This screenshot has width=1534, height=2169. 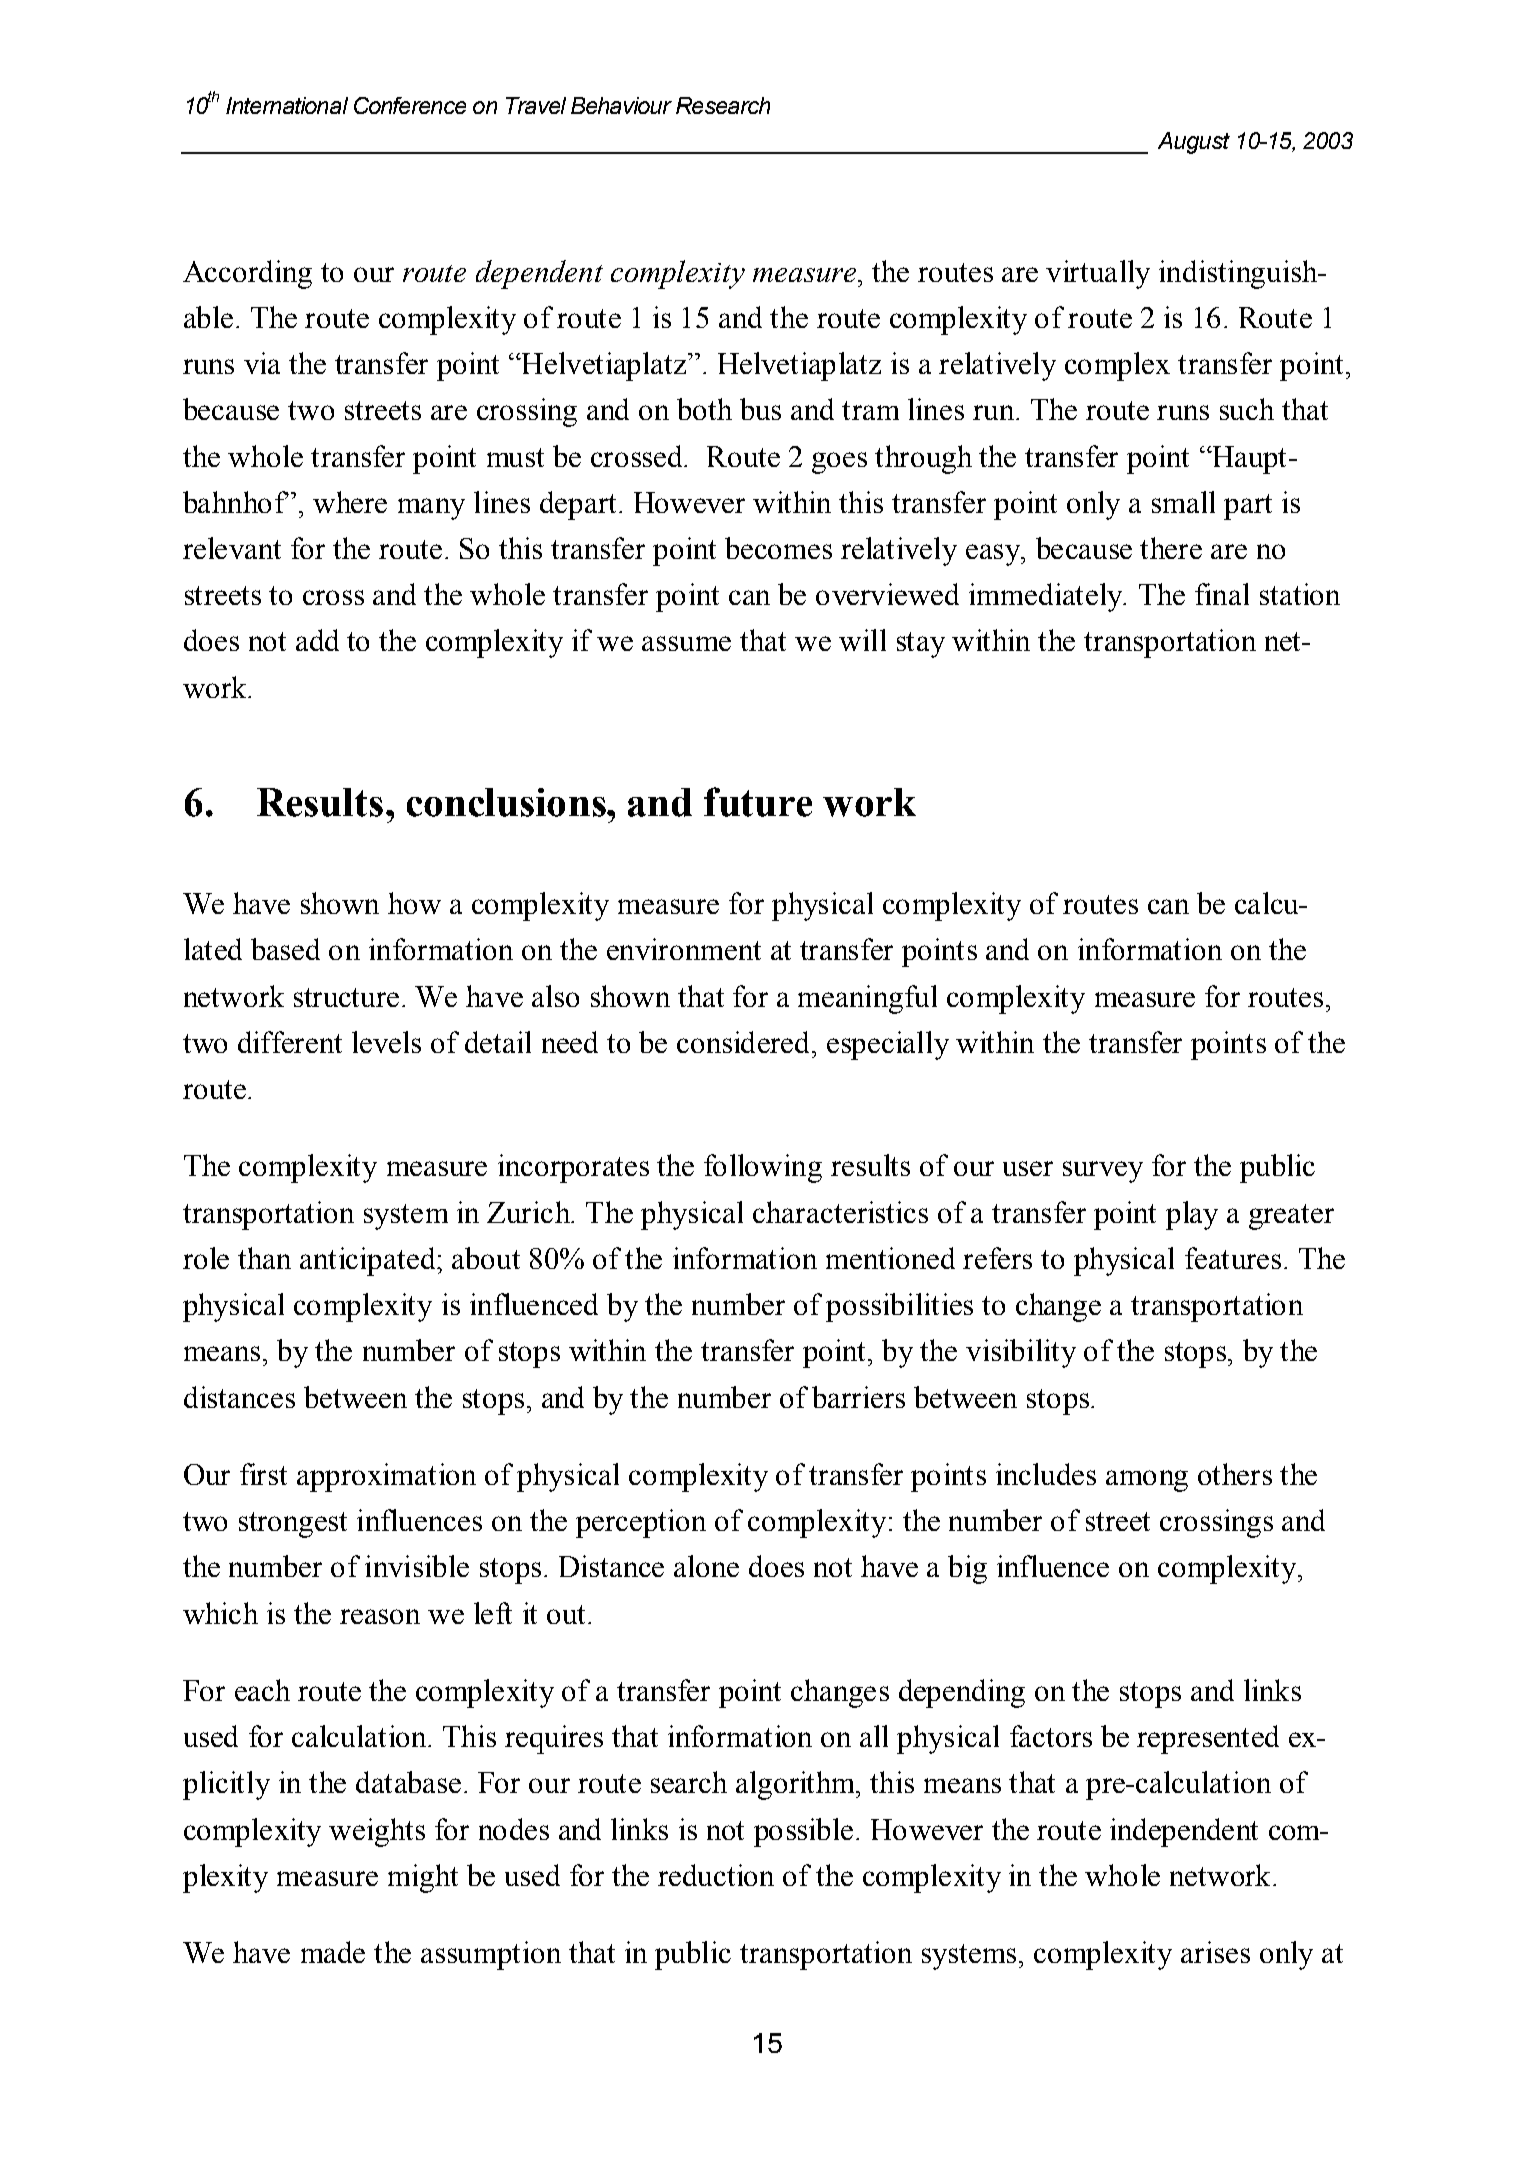 I want to click on Behaviour, so click(x=621, y=105).
